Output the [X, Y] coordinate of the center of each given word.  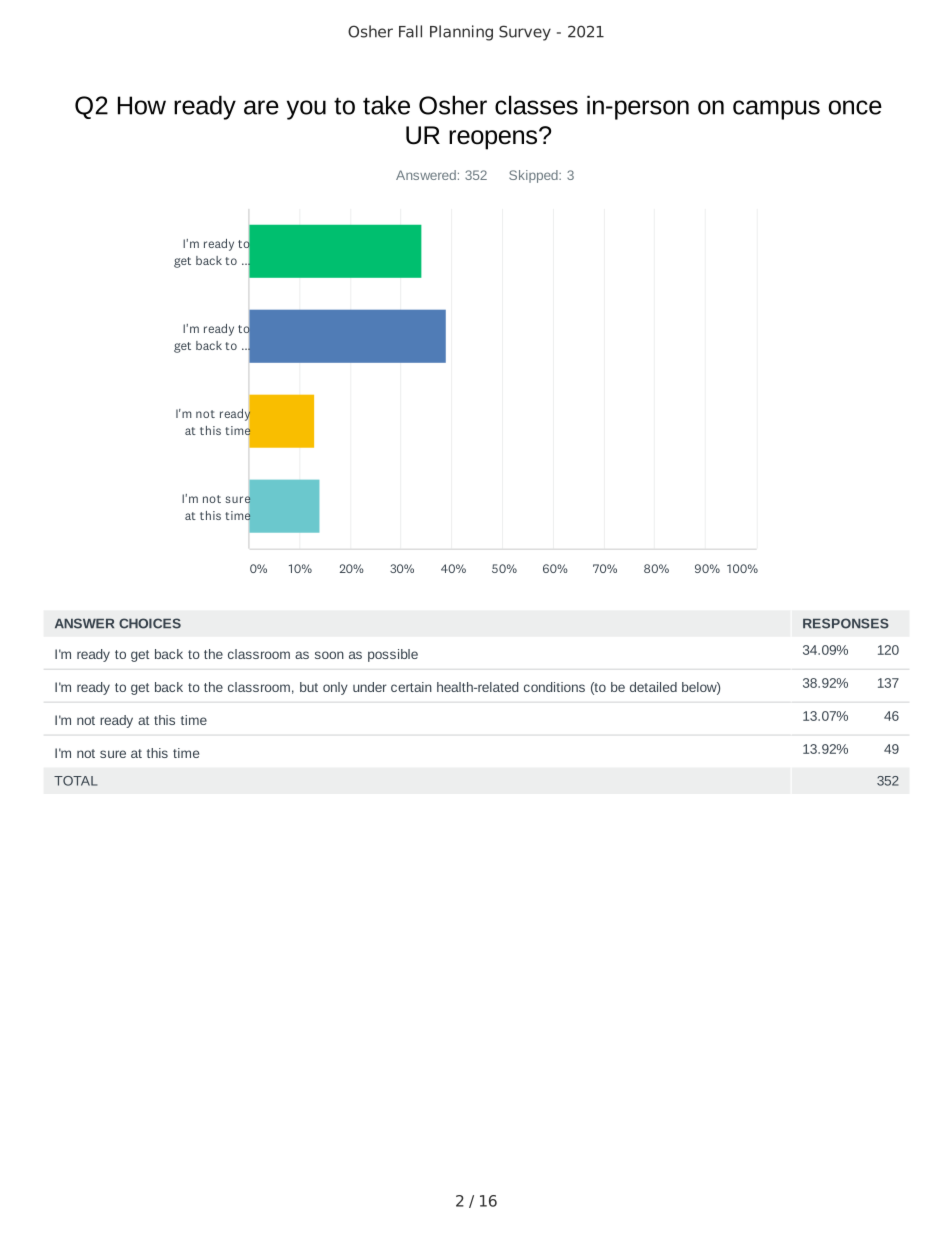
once [855, 107]
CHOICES [150, 623]
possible [393, 655]
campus [776, 110]
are [261, 107]
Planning [461, 33]
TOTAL [75, 781]
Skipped [534, 176]
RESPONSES [846, 623]
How [142, 105]
